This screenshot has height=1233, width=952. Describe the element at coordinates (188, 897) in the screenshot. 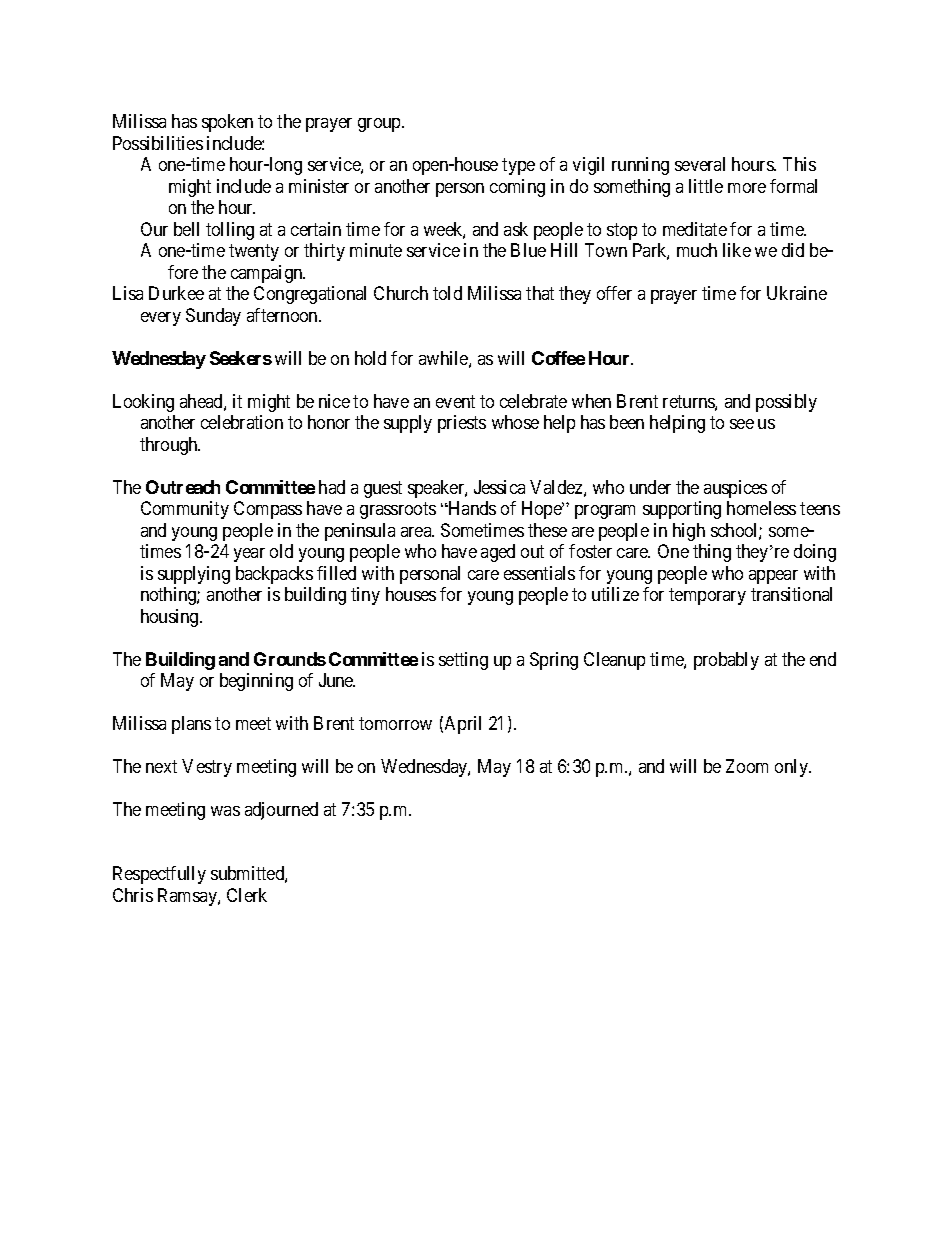

I see `Ramsay` at that location.
